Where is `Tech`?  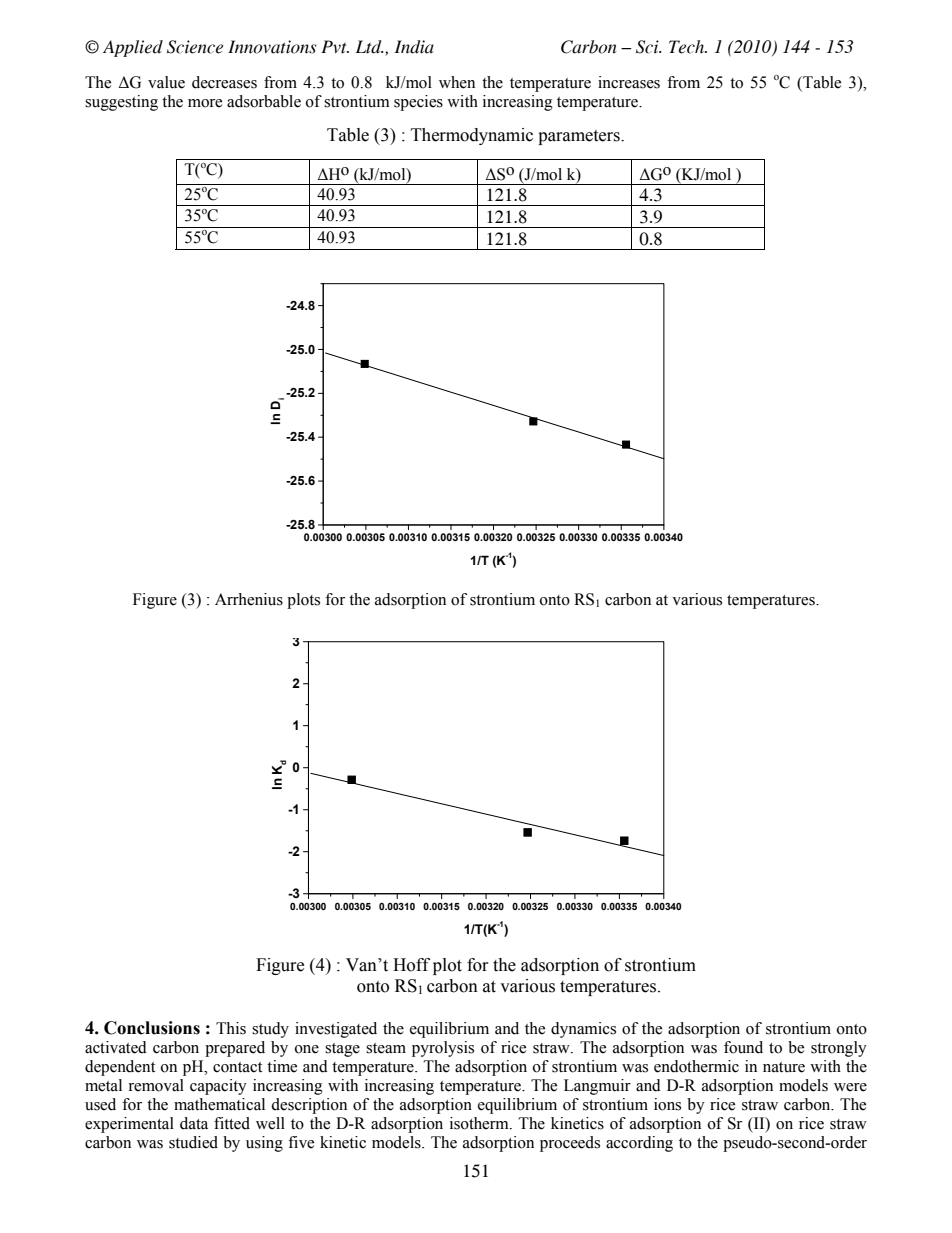
Tech is located at coordinates (687, 47).
